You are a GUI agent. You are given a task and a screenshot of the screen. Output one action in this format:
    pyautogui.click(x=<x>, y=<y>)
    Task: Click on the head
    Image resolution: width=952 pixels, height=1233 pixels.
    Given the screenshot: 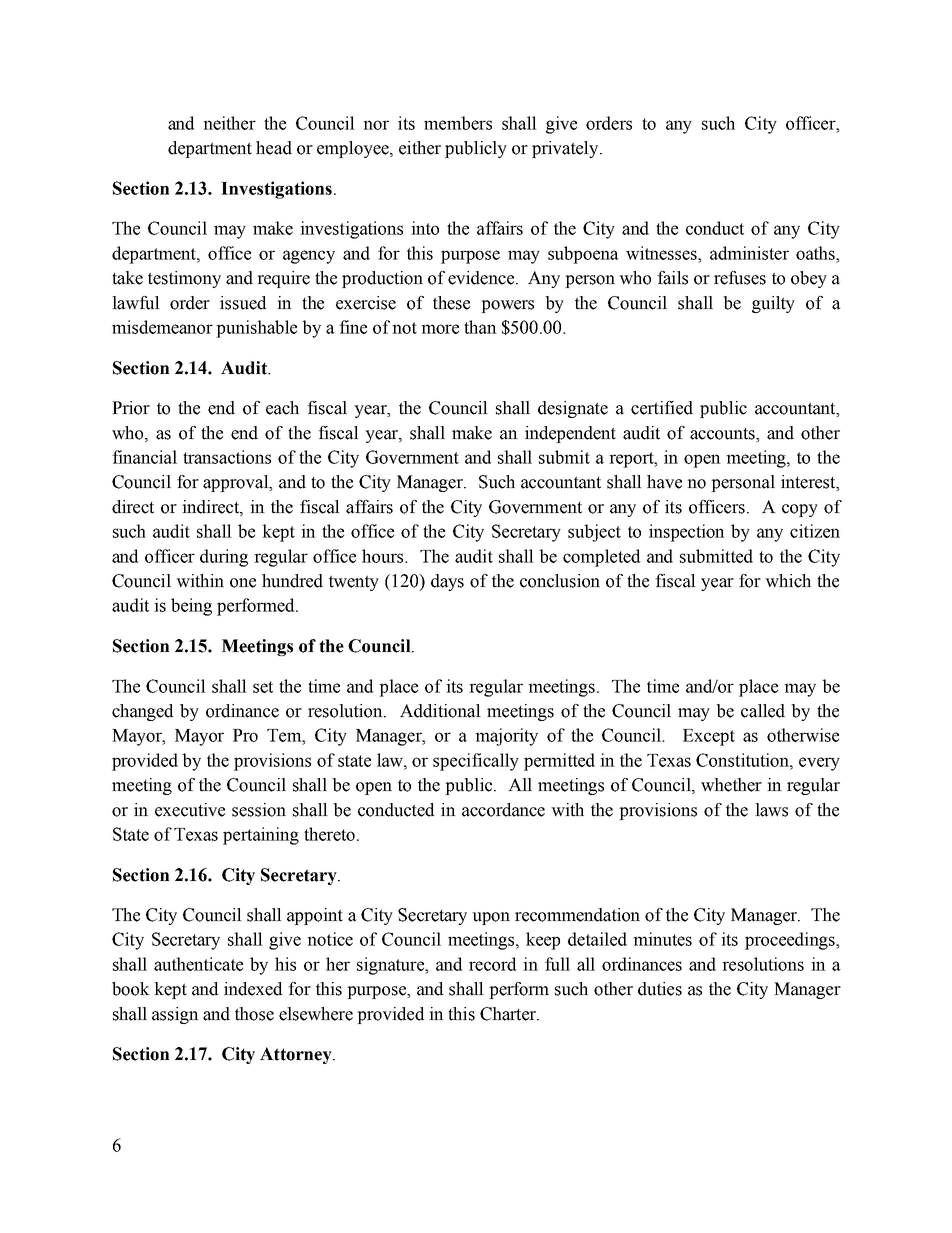 What is the action you would take?
    pyautogui.click(x=274, y=148)
